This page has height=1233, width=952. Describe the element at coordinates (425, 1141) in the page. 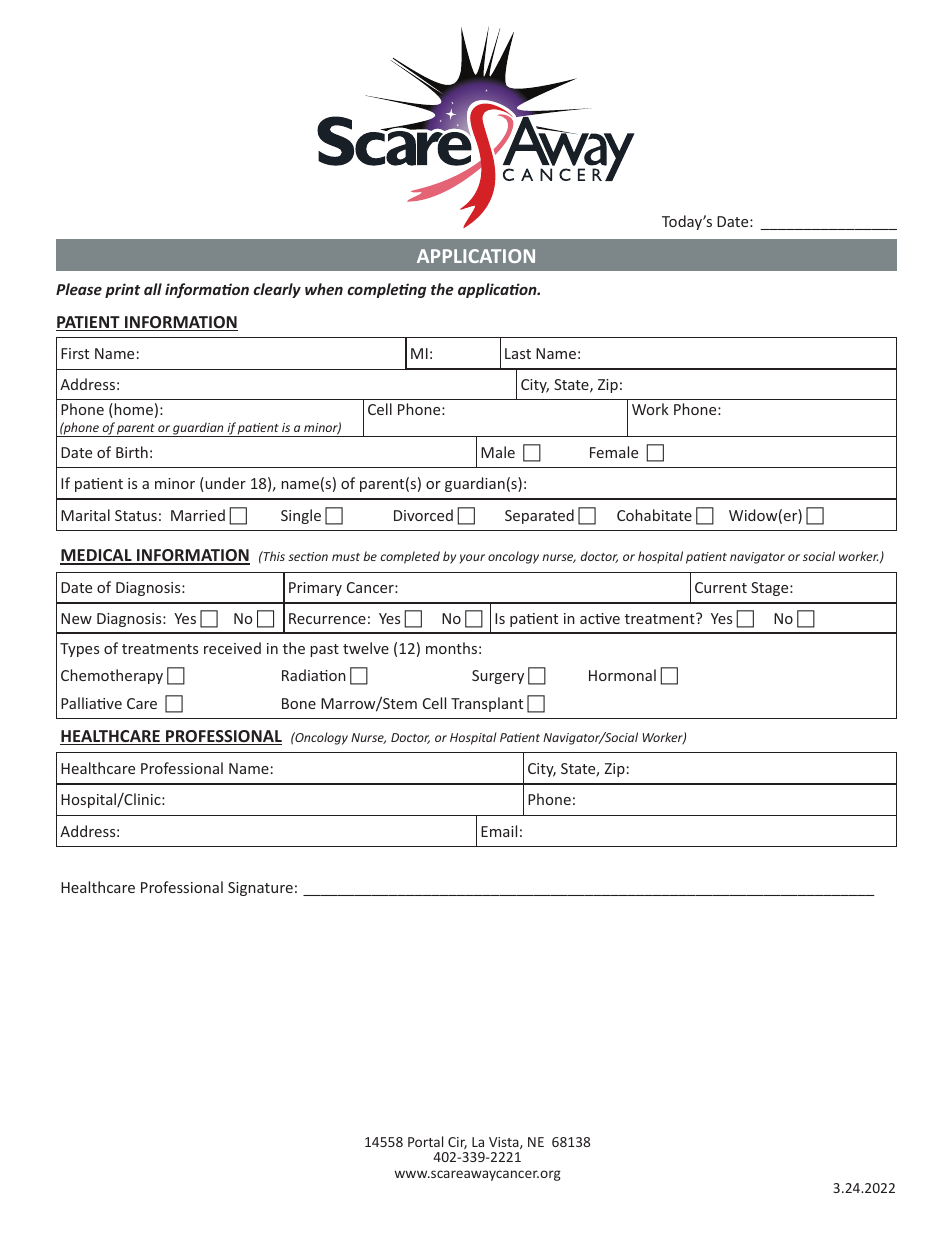

I see `Portal` at that location.
